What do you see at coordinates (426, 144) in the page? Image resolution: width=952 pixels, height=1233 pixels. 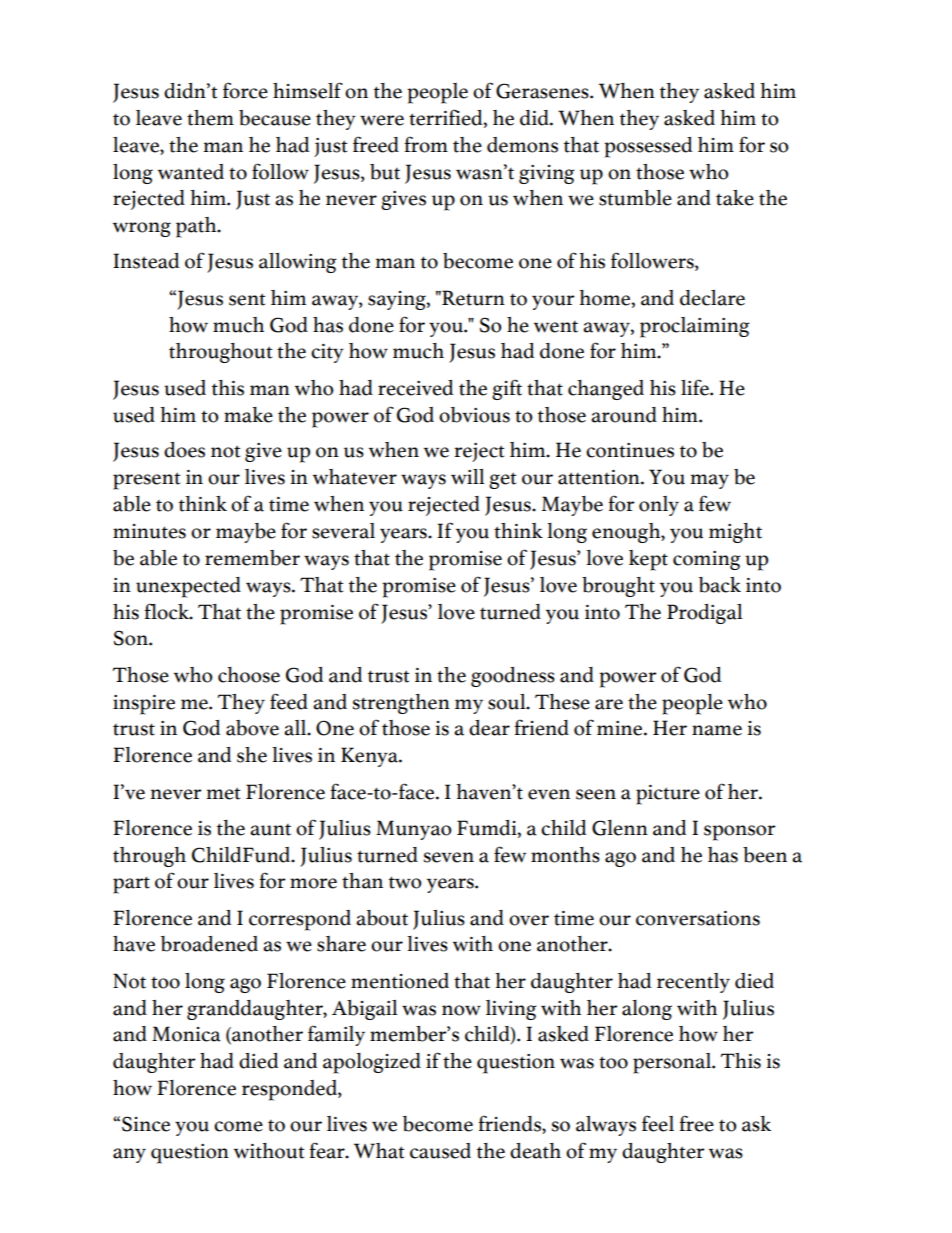 I see `from` at bounding box center [426, 144].
